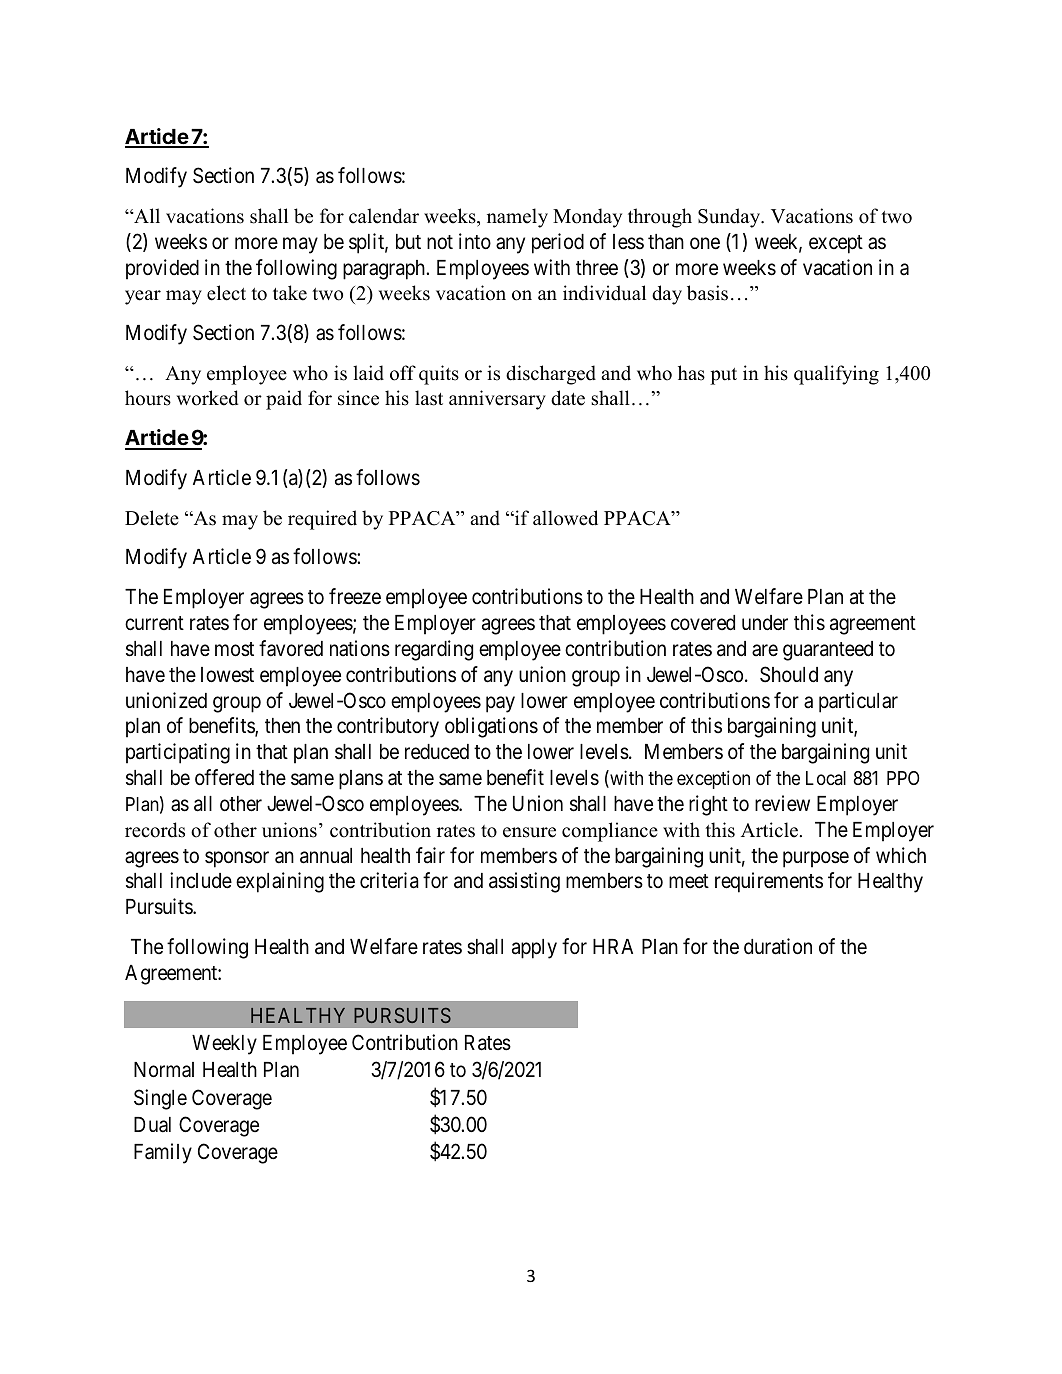 This screenshot has width=1062, height=1374. I want to click on Sunday, so click(730, 218).
